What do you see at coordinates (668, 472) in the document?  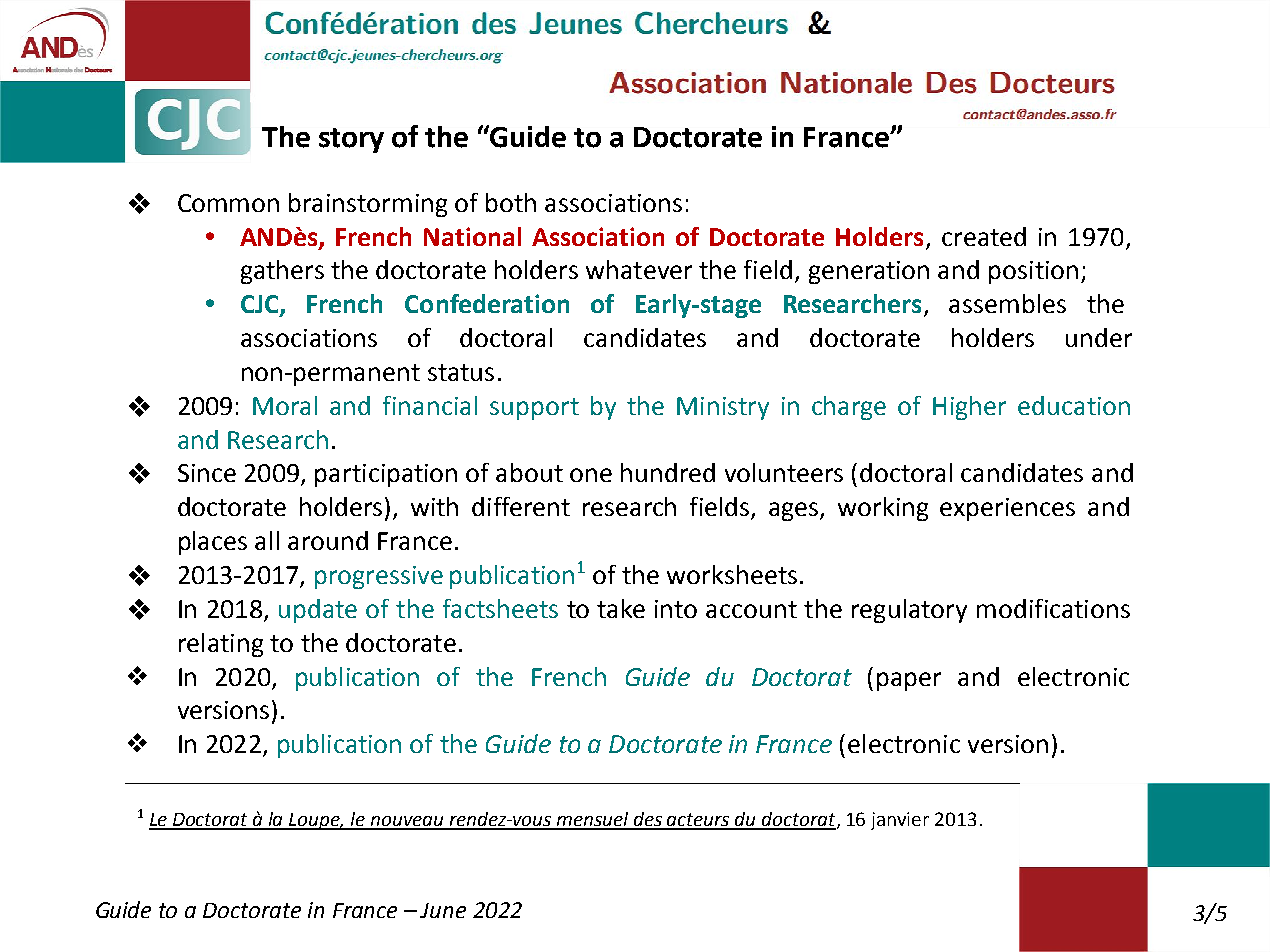 I see `hundred` at bounding box center [668, 472].
